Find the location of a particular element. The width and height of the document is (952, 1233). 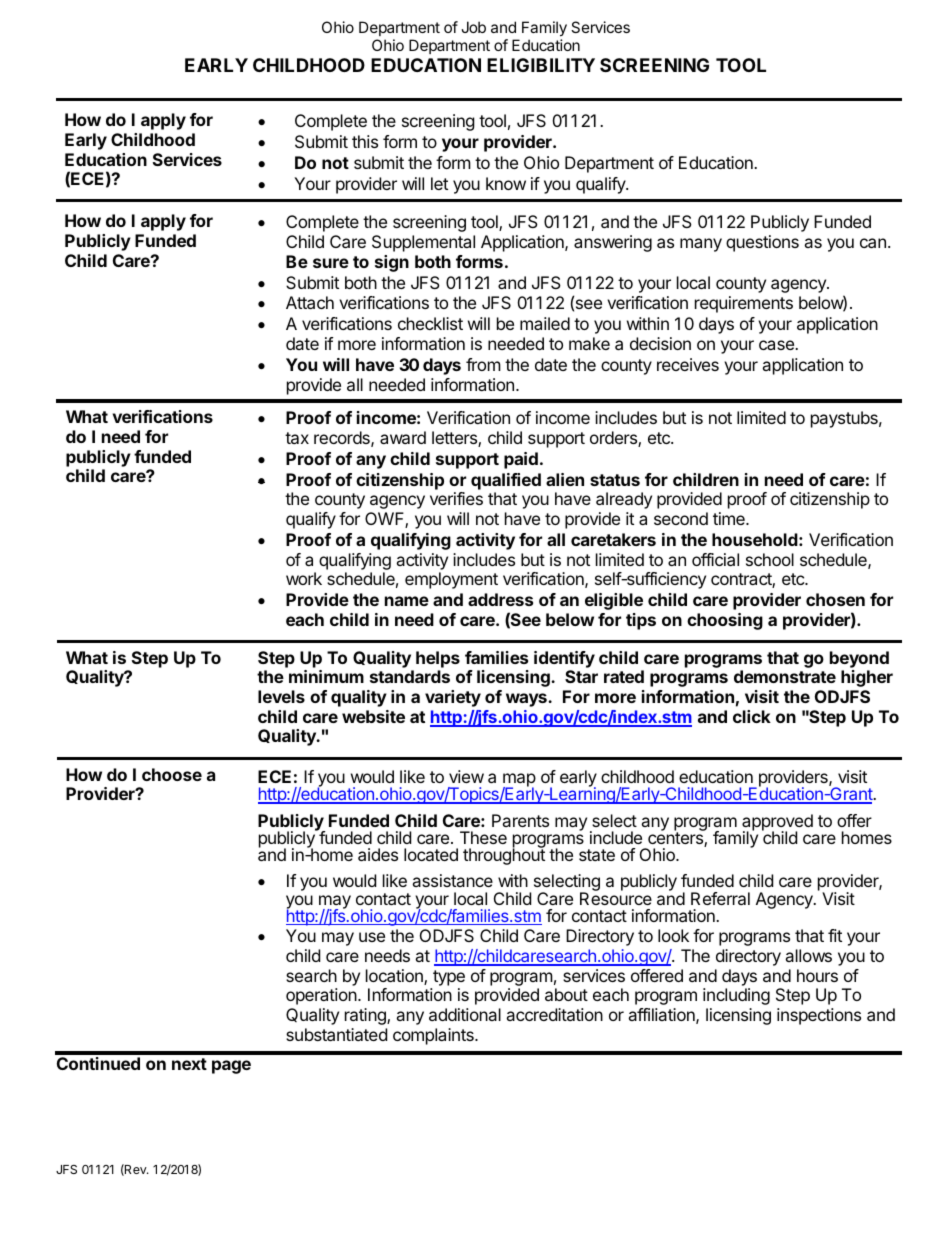

this is located at coordinates (365, 141).
